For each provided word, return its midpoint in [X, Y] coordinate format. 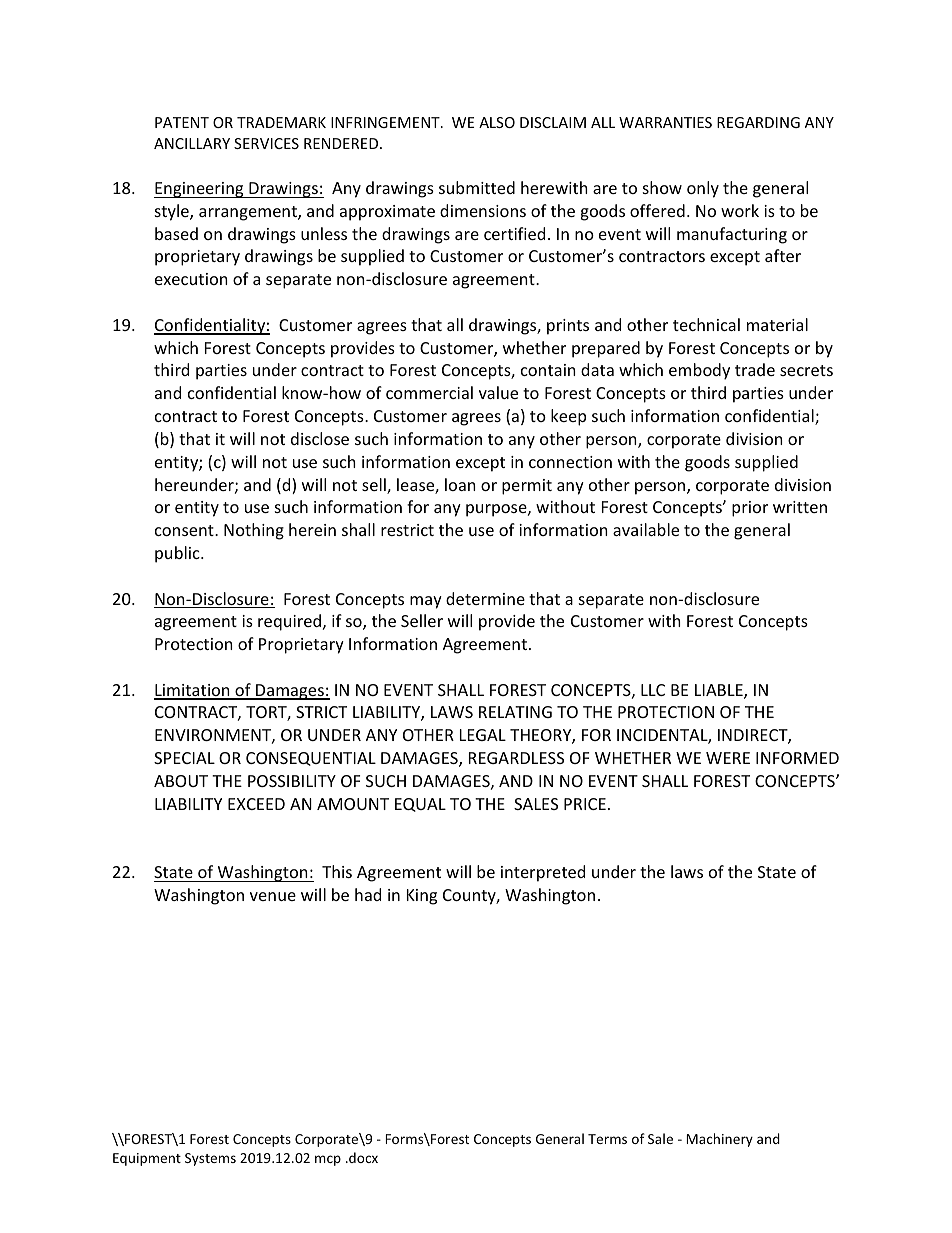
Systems [210, 1159]
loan [460, 484]
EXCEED [256, 804]
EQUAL [420, 805]
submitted [477, 187]
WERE [728, 758]
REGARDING [758, 122]
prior [750, 509]
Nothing [254, 531]
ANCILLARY [192, 143]
